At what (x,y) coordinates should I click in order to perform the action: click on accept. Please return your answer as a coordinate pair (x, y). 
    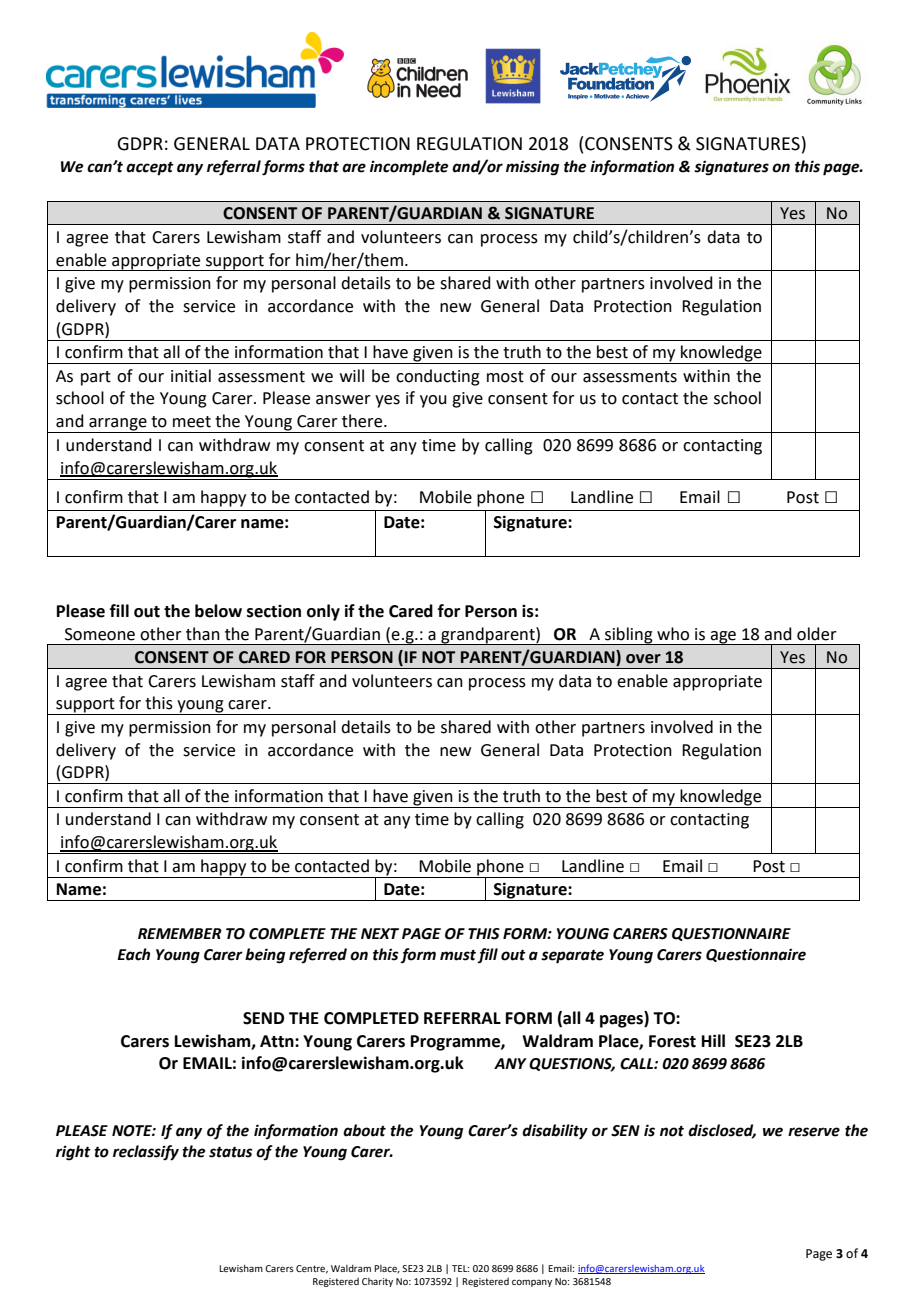
    Looking at the image, I should click on (150, 169).
